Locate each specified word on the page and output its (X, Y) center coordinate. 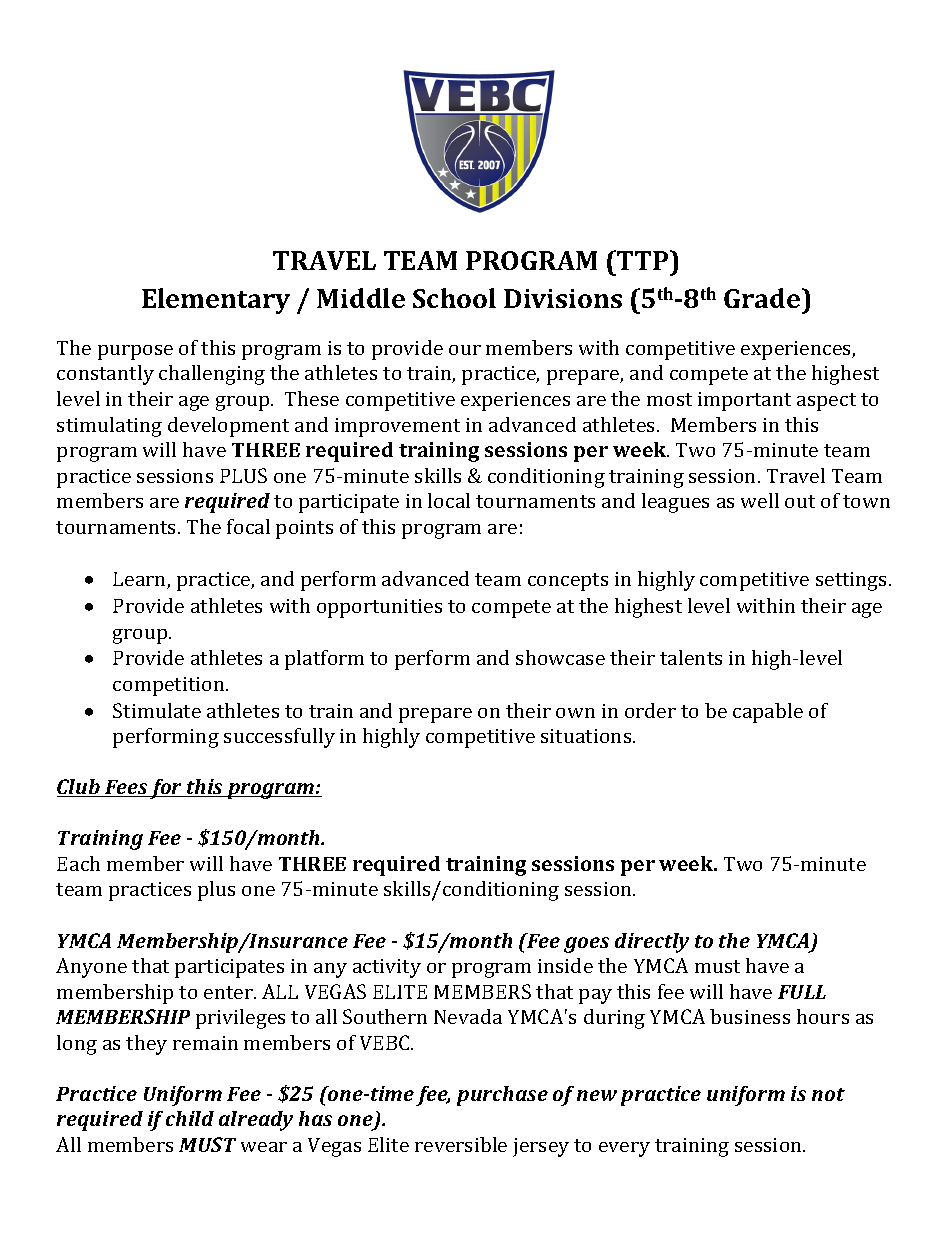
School (454, 298)
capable (768, 713)
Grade (763, 298)
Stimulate (157, 710)
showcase (560, 657)
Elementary (216, 301)
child (190, 1118)
